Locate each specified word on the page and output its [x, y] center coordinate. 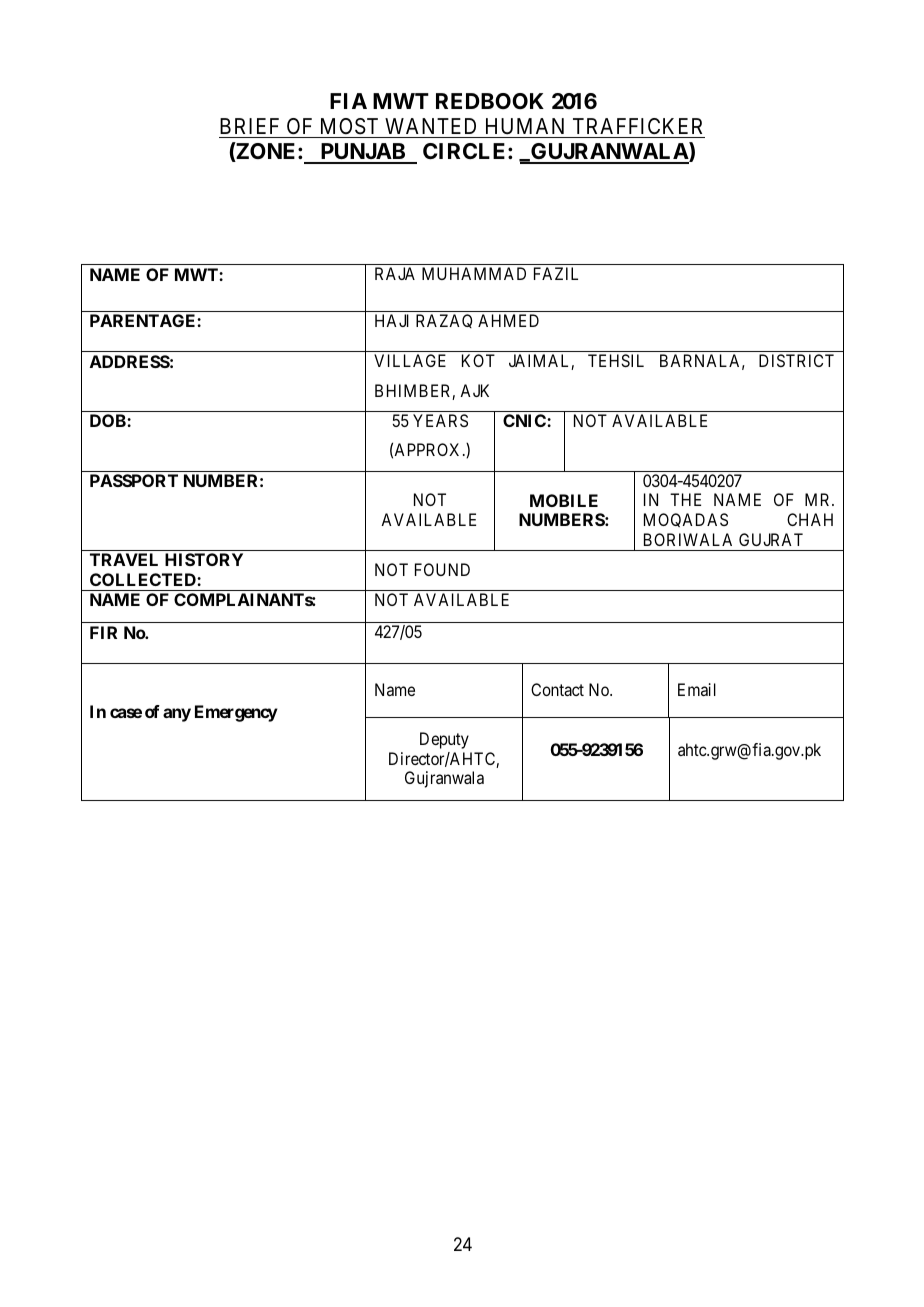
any [177, 715]
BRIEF [249, 126]
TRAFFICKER [637, 126]
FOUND [442, 569]
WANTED [430, 126]
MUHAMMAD [474, 273]
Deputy [444, 740]
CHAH [810, 519]
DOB [109, 420]
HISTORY [204, 559]
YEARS [440, 420]
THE [685, 499]
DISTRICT [796, 360]
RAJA [395, 273]
